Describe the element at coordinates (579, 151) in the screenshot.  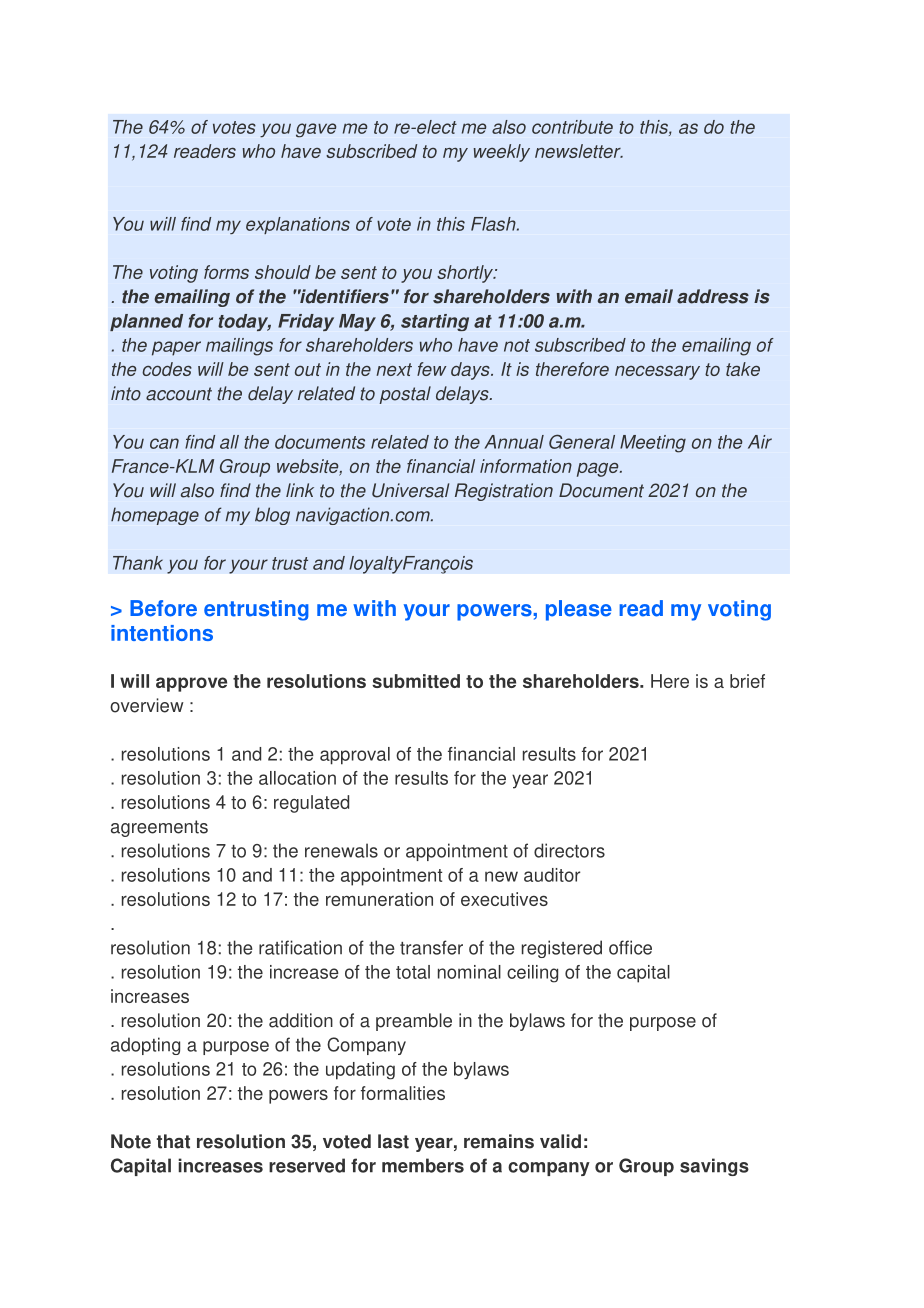
I see `newsletter` at that location.
